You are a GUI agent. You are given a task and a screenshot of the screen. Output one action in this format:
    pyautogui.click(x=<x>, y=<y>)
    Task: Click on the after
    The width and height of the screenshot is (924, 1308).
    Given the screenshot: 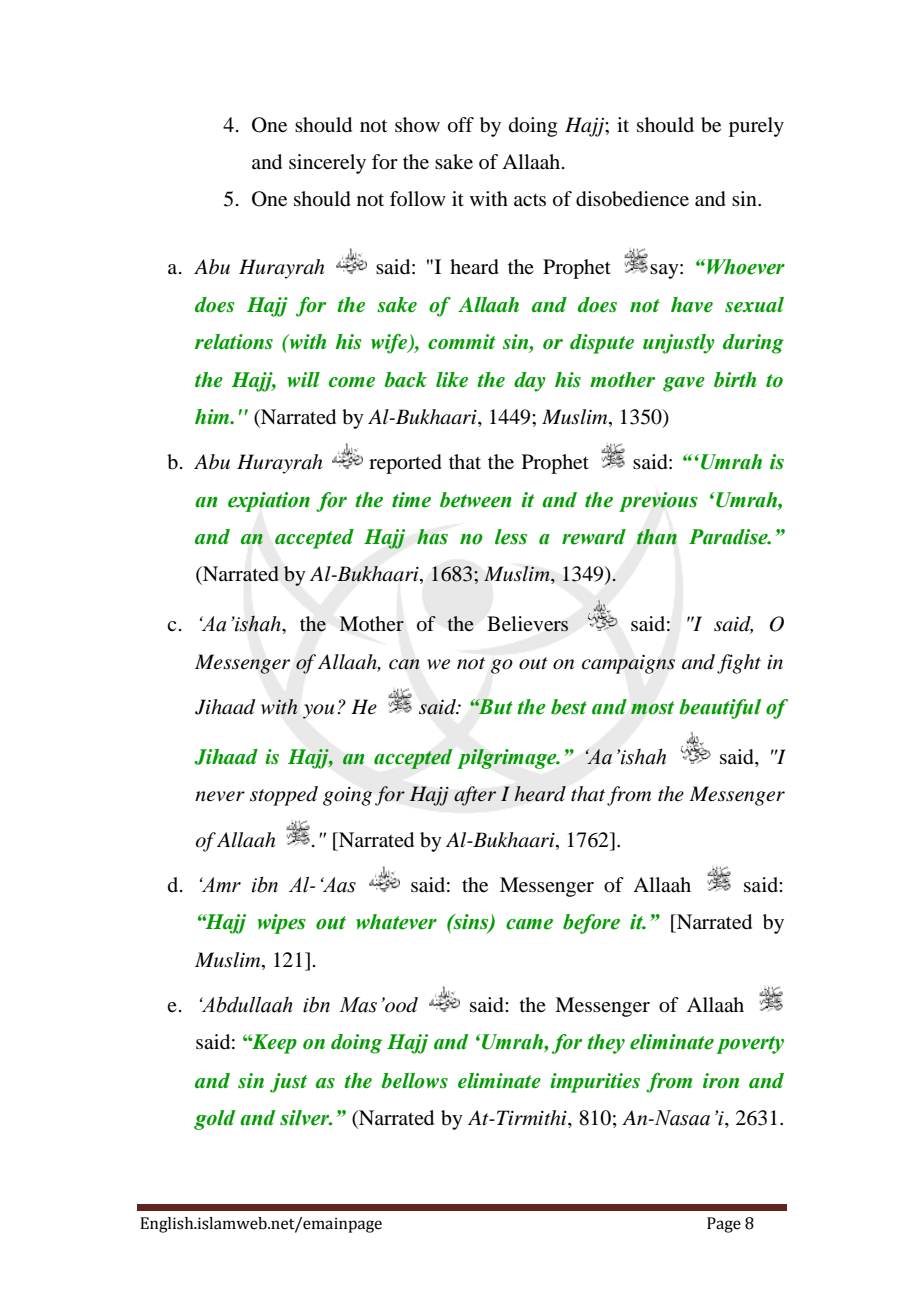 What is the action you would take?
    pyautogui.click(x=475, y=796)
